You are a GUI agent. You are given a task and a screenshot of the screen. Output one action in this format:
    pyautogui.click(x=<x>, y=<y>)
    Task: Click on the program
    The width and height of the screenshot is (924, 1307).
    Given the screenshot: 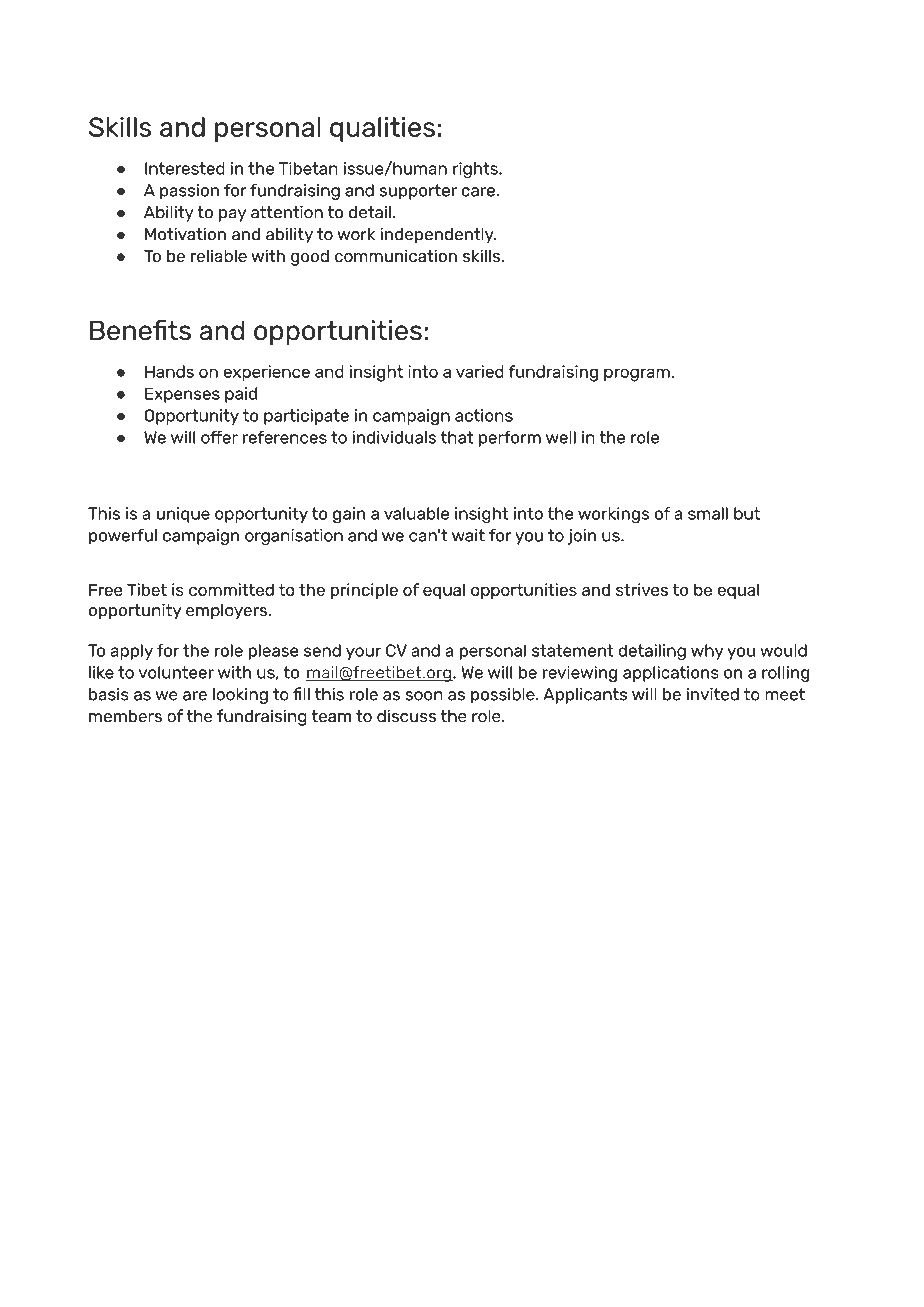 What is the action you would take?
    pyautogui.click(x=638, y=375)
